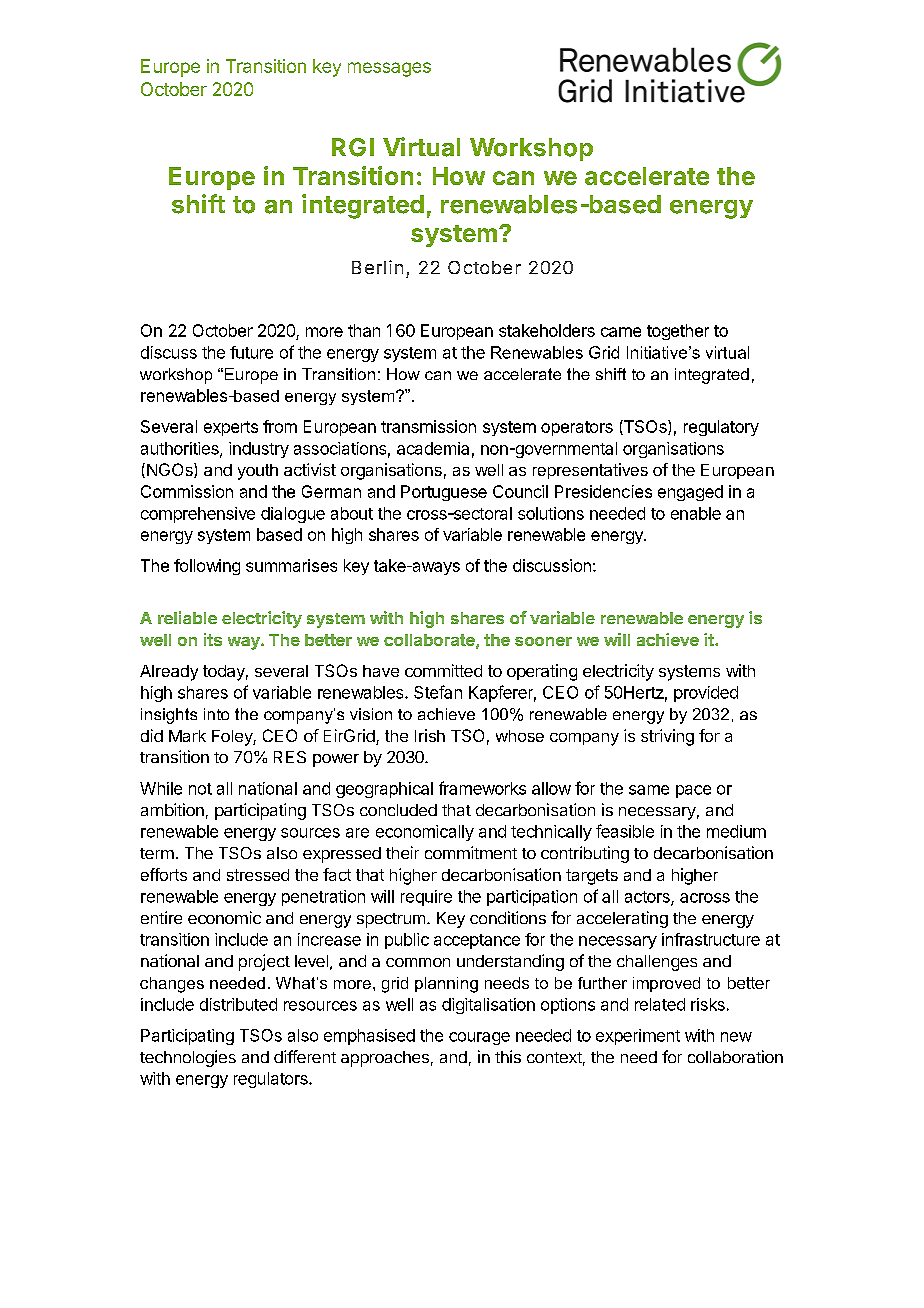 The height and width of the page is (1308, 924). I want to click on its, so click(213, 639).
